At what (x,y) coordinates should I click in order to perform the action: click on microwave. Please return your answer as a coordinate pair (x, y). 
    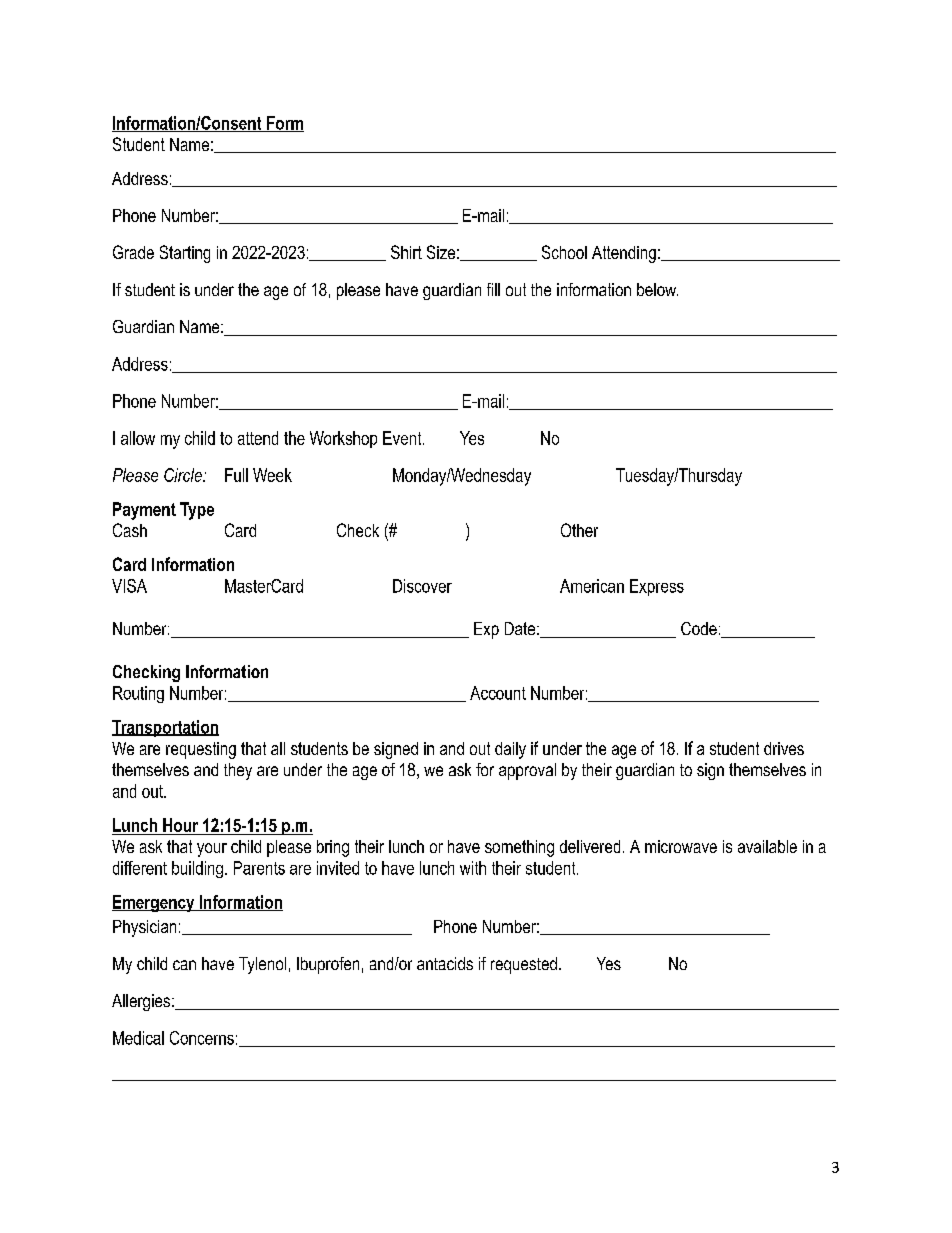
    Looking at the image, I should click on (681, 846).
